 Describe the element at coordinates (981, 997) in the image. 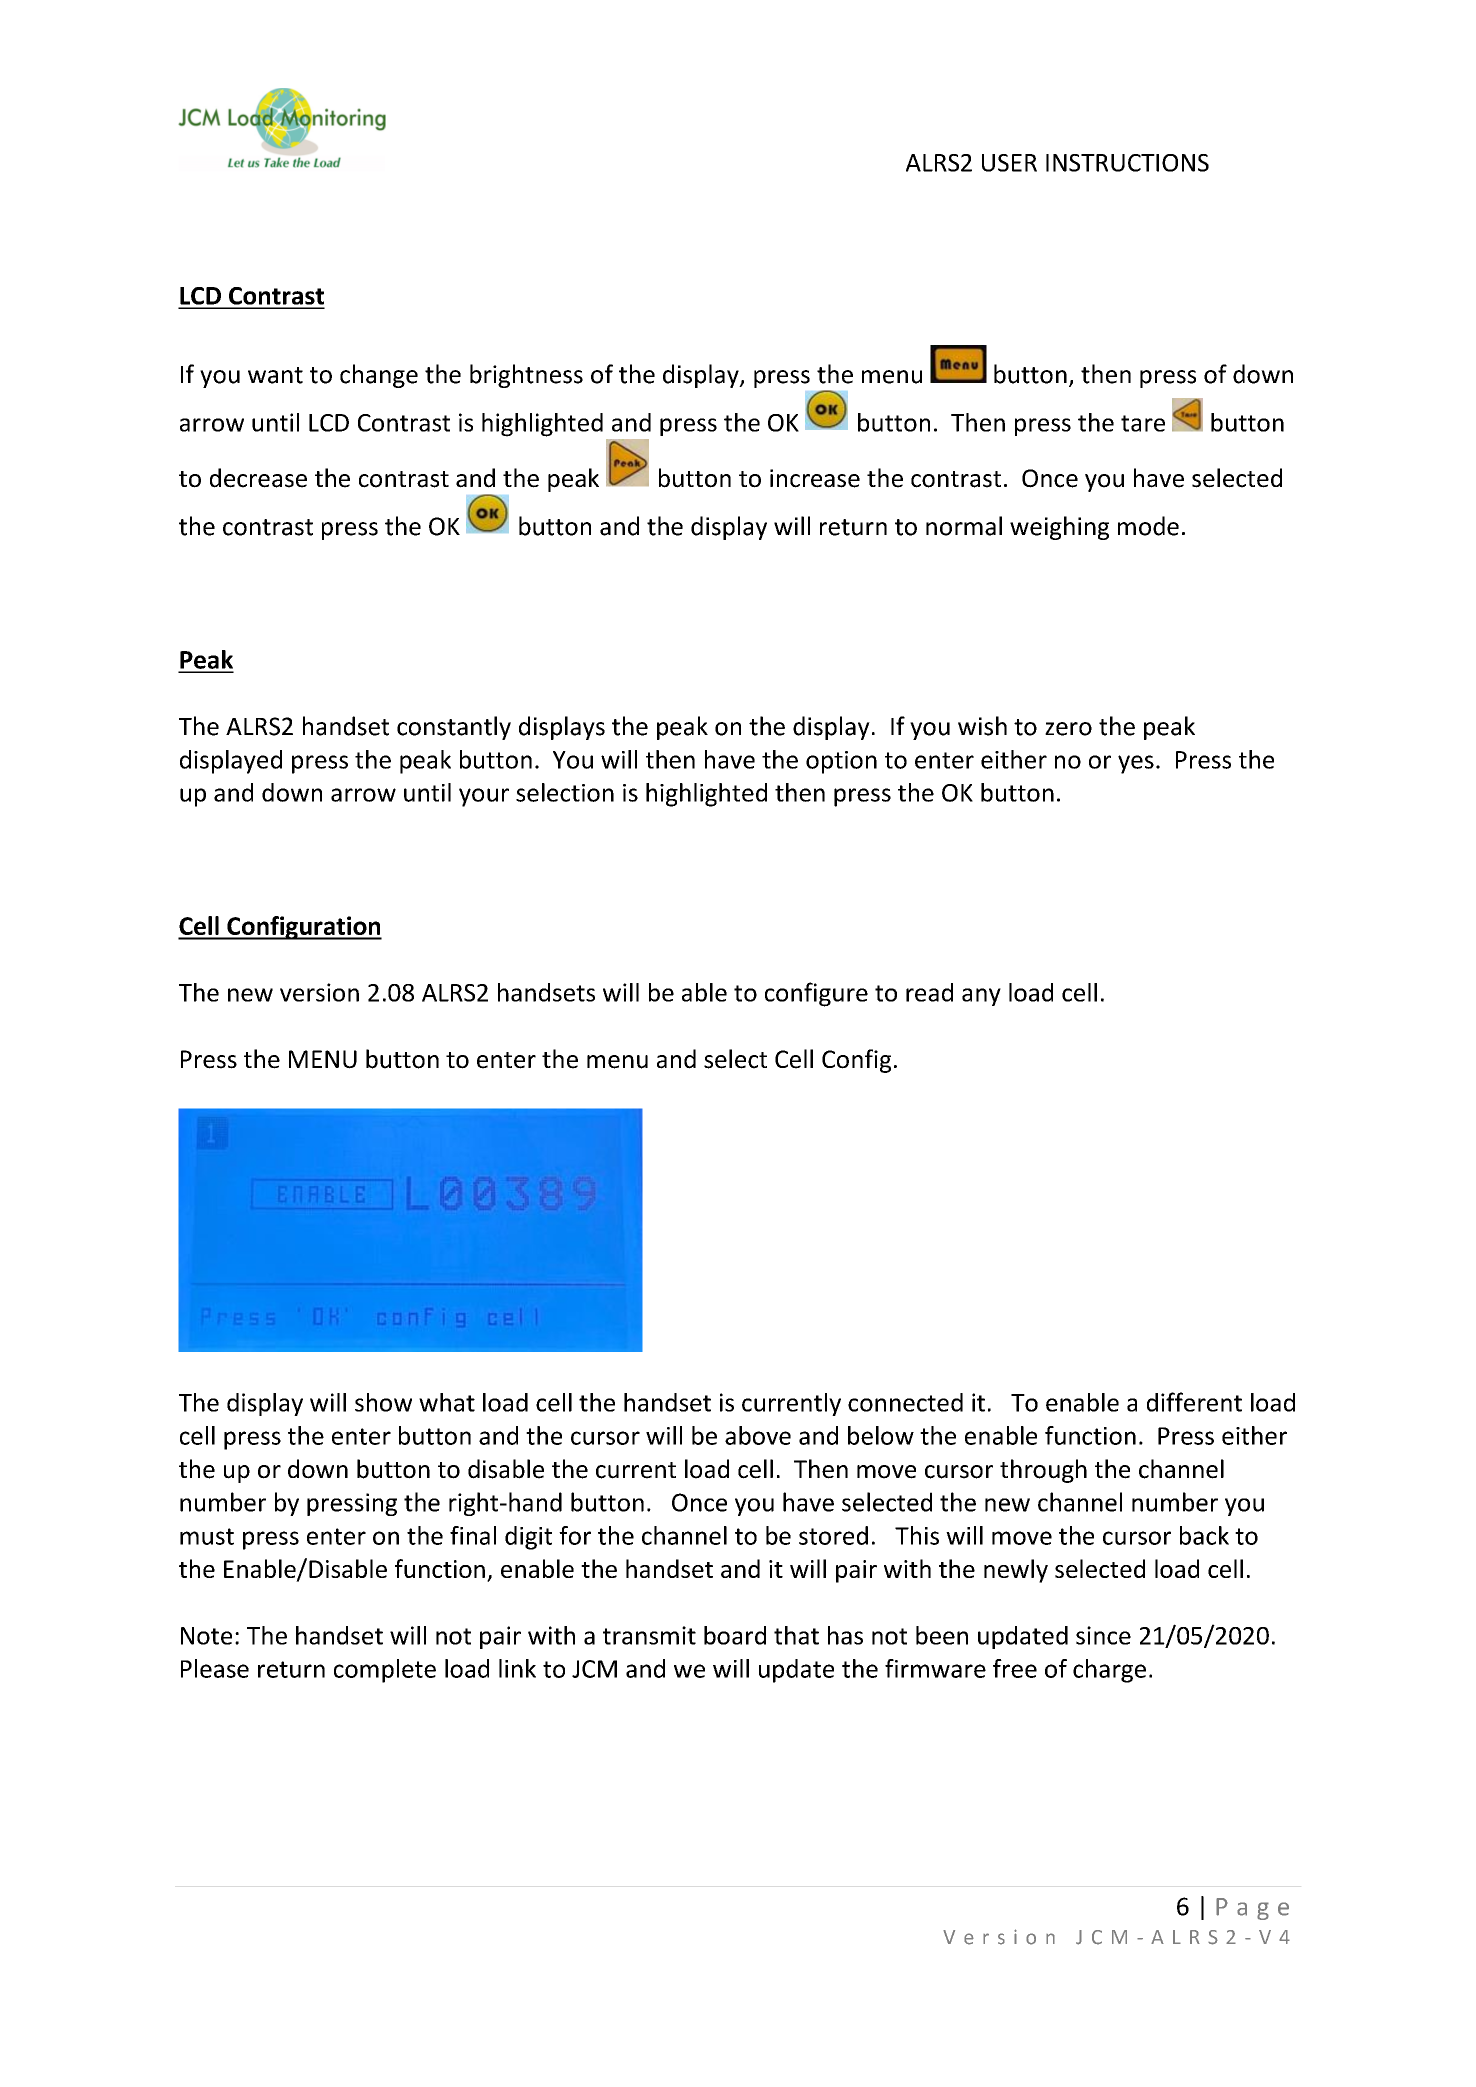

I see `any` at that location.
